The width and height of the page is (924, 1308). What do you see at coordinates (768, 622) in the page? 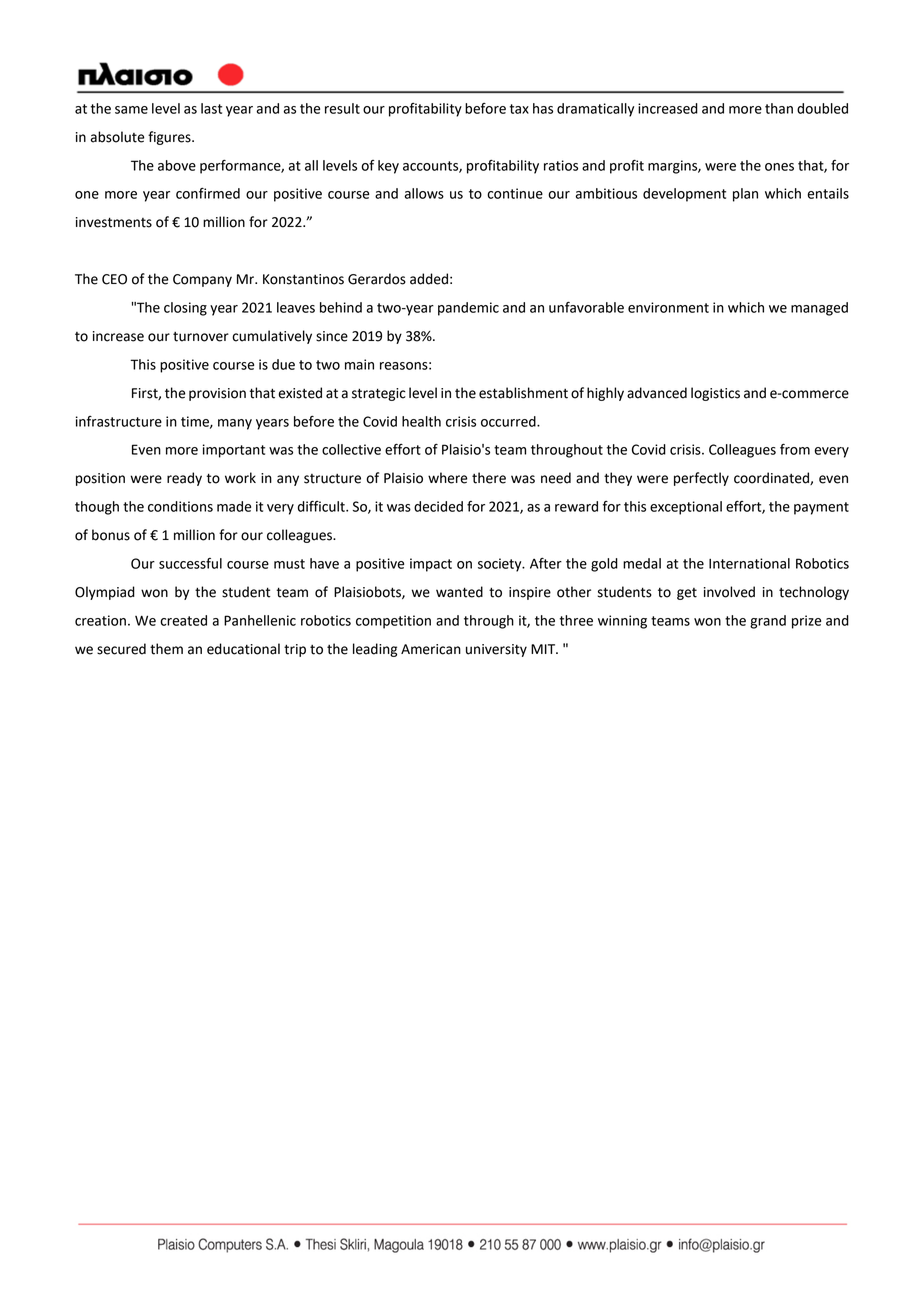
I see `grand` at bounding box center [768, 622].
